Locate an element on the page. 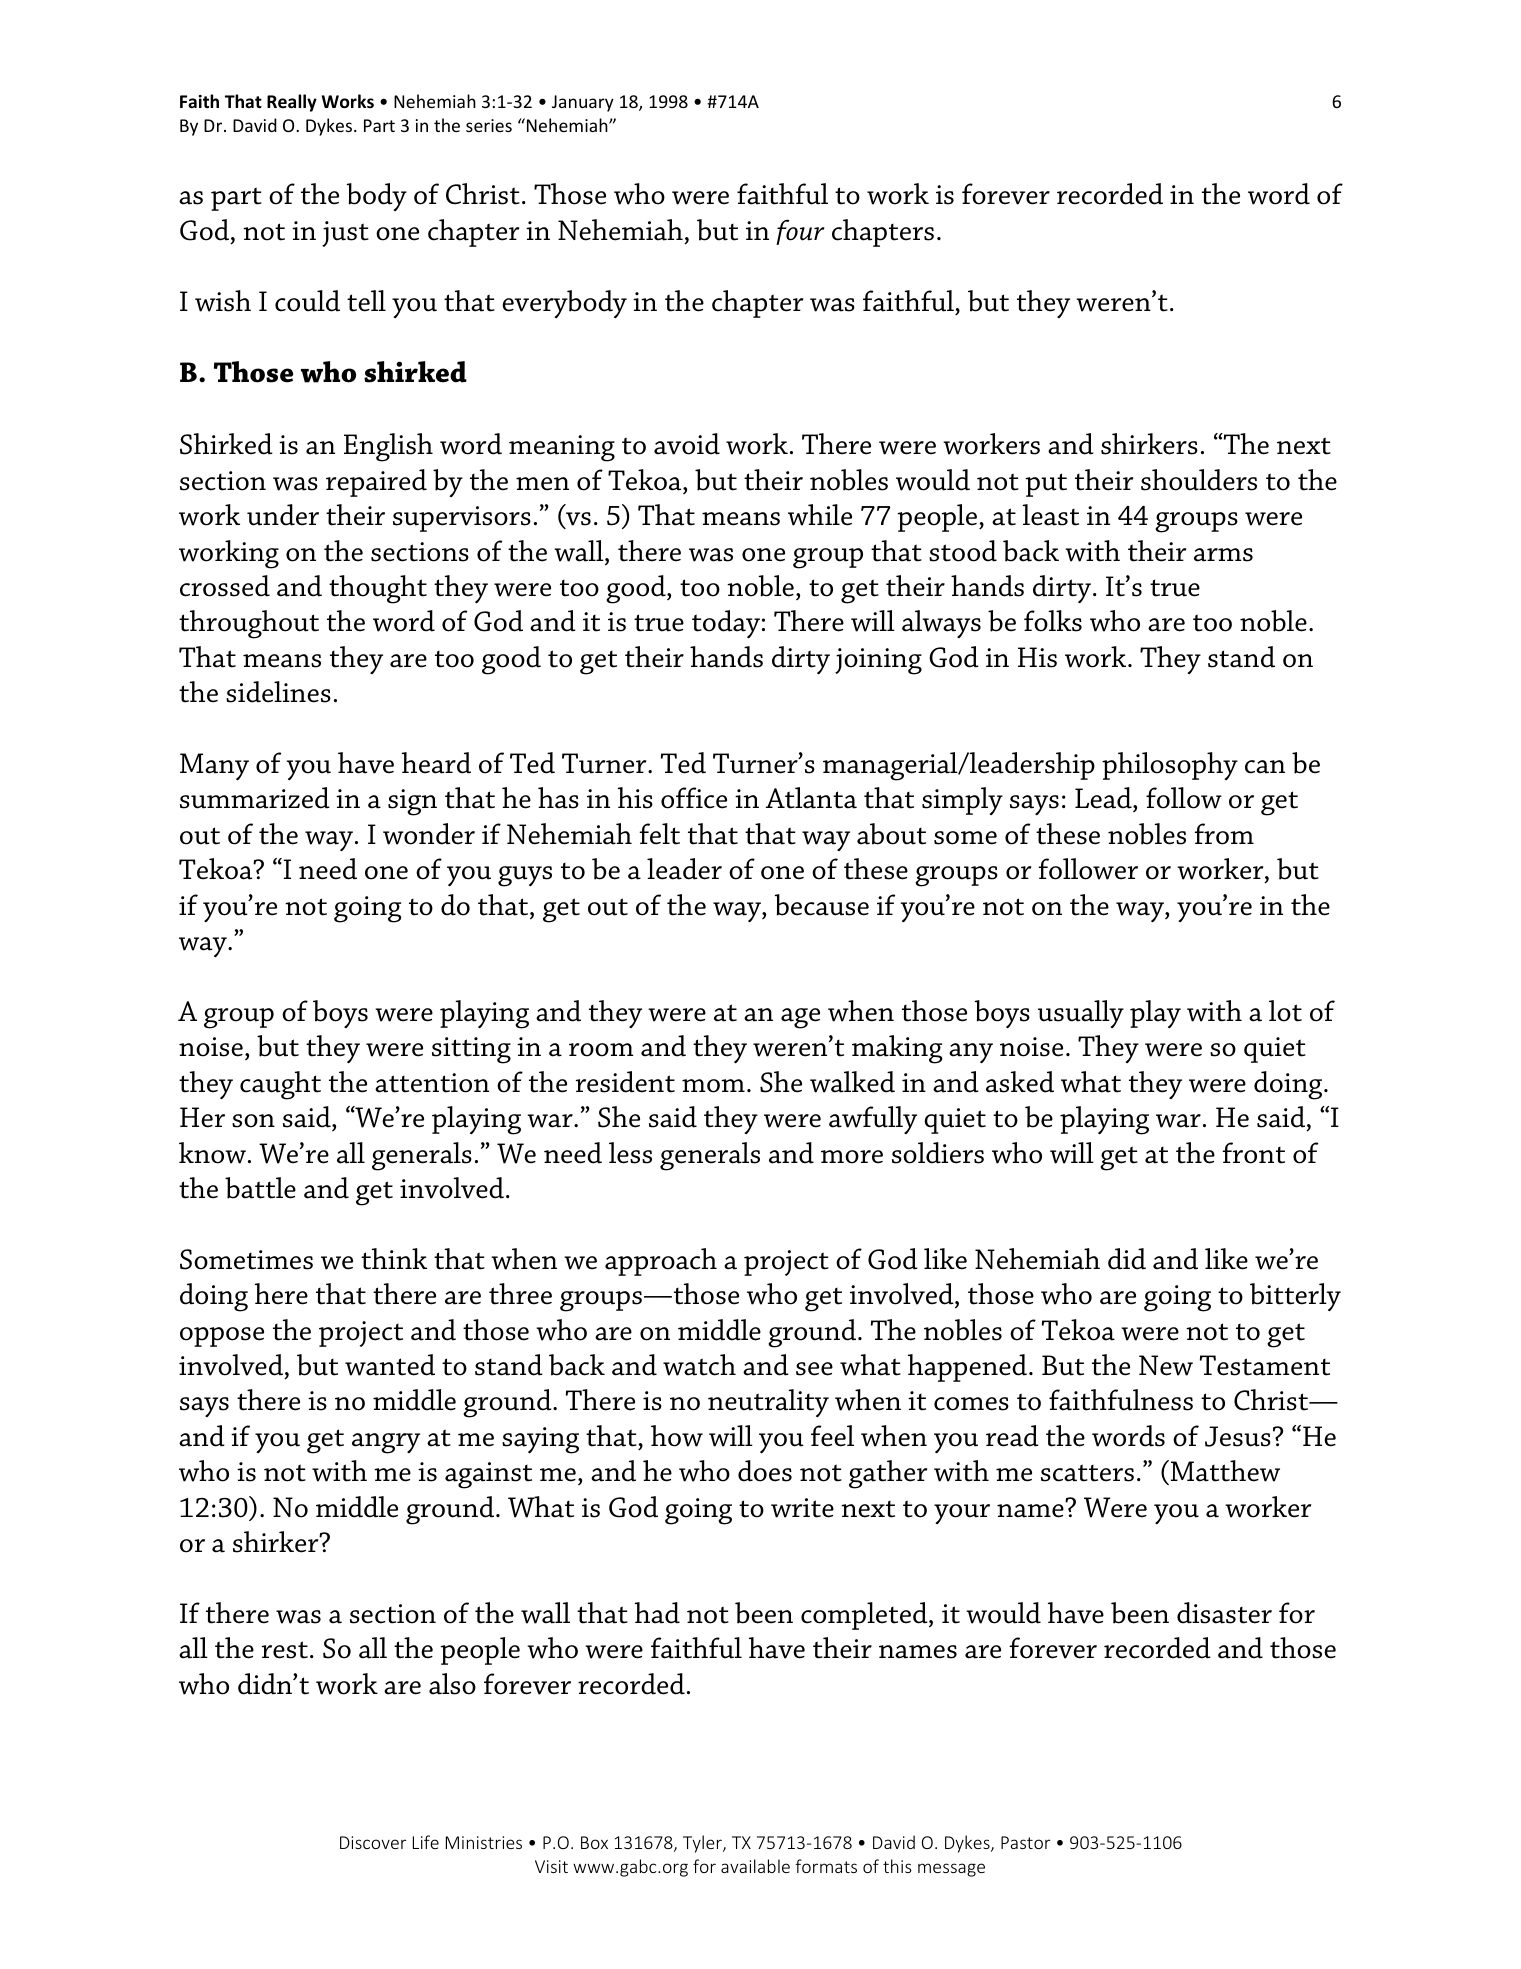  Discover is located at coordinates (373, 1842).
